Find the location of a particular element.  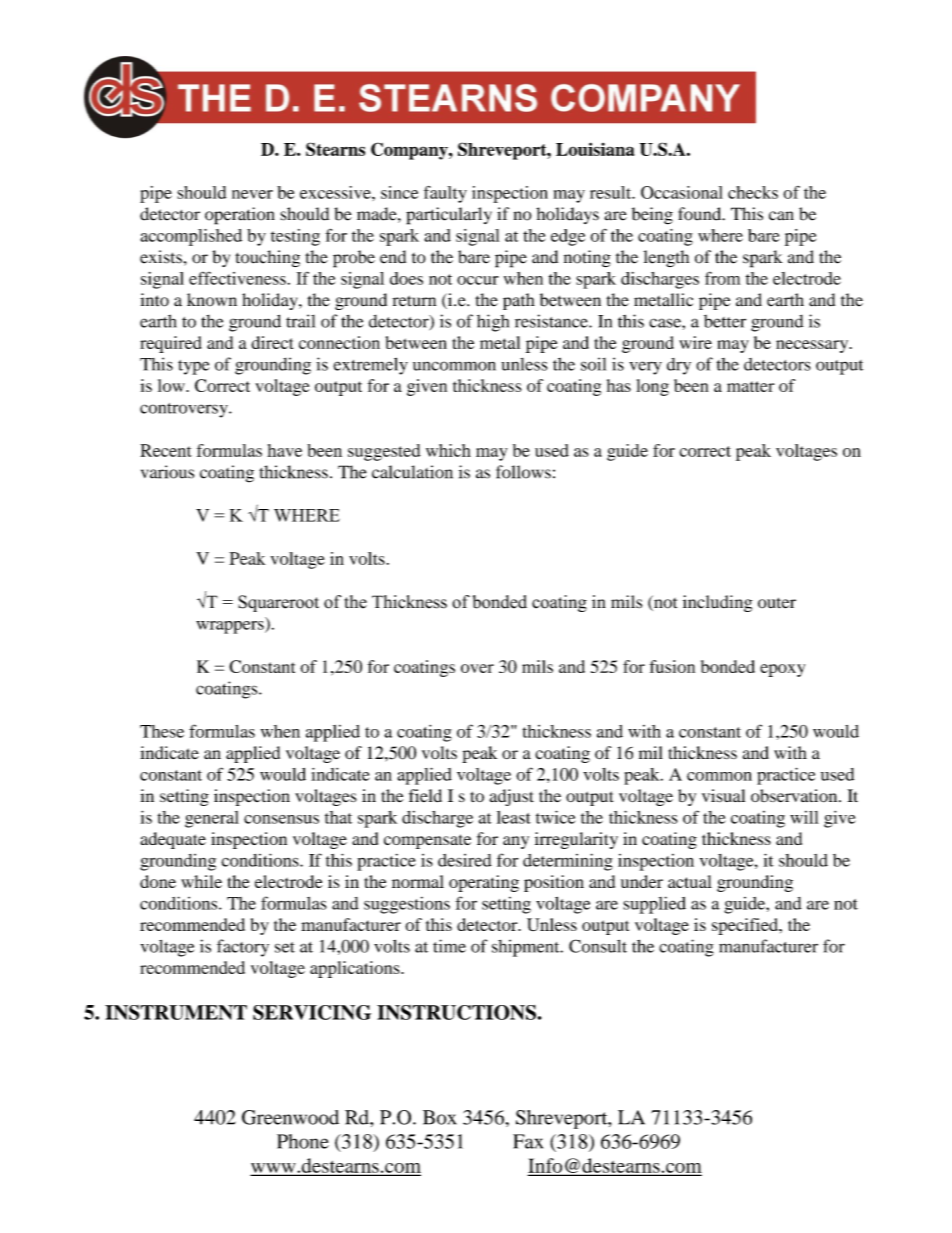

follows is located at coordinates (523, 472).
